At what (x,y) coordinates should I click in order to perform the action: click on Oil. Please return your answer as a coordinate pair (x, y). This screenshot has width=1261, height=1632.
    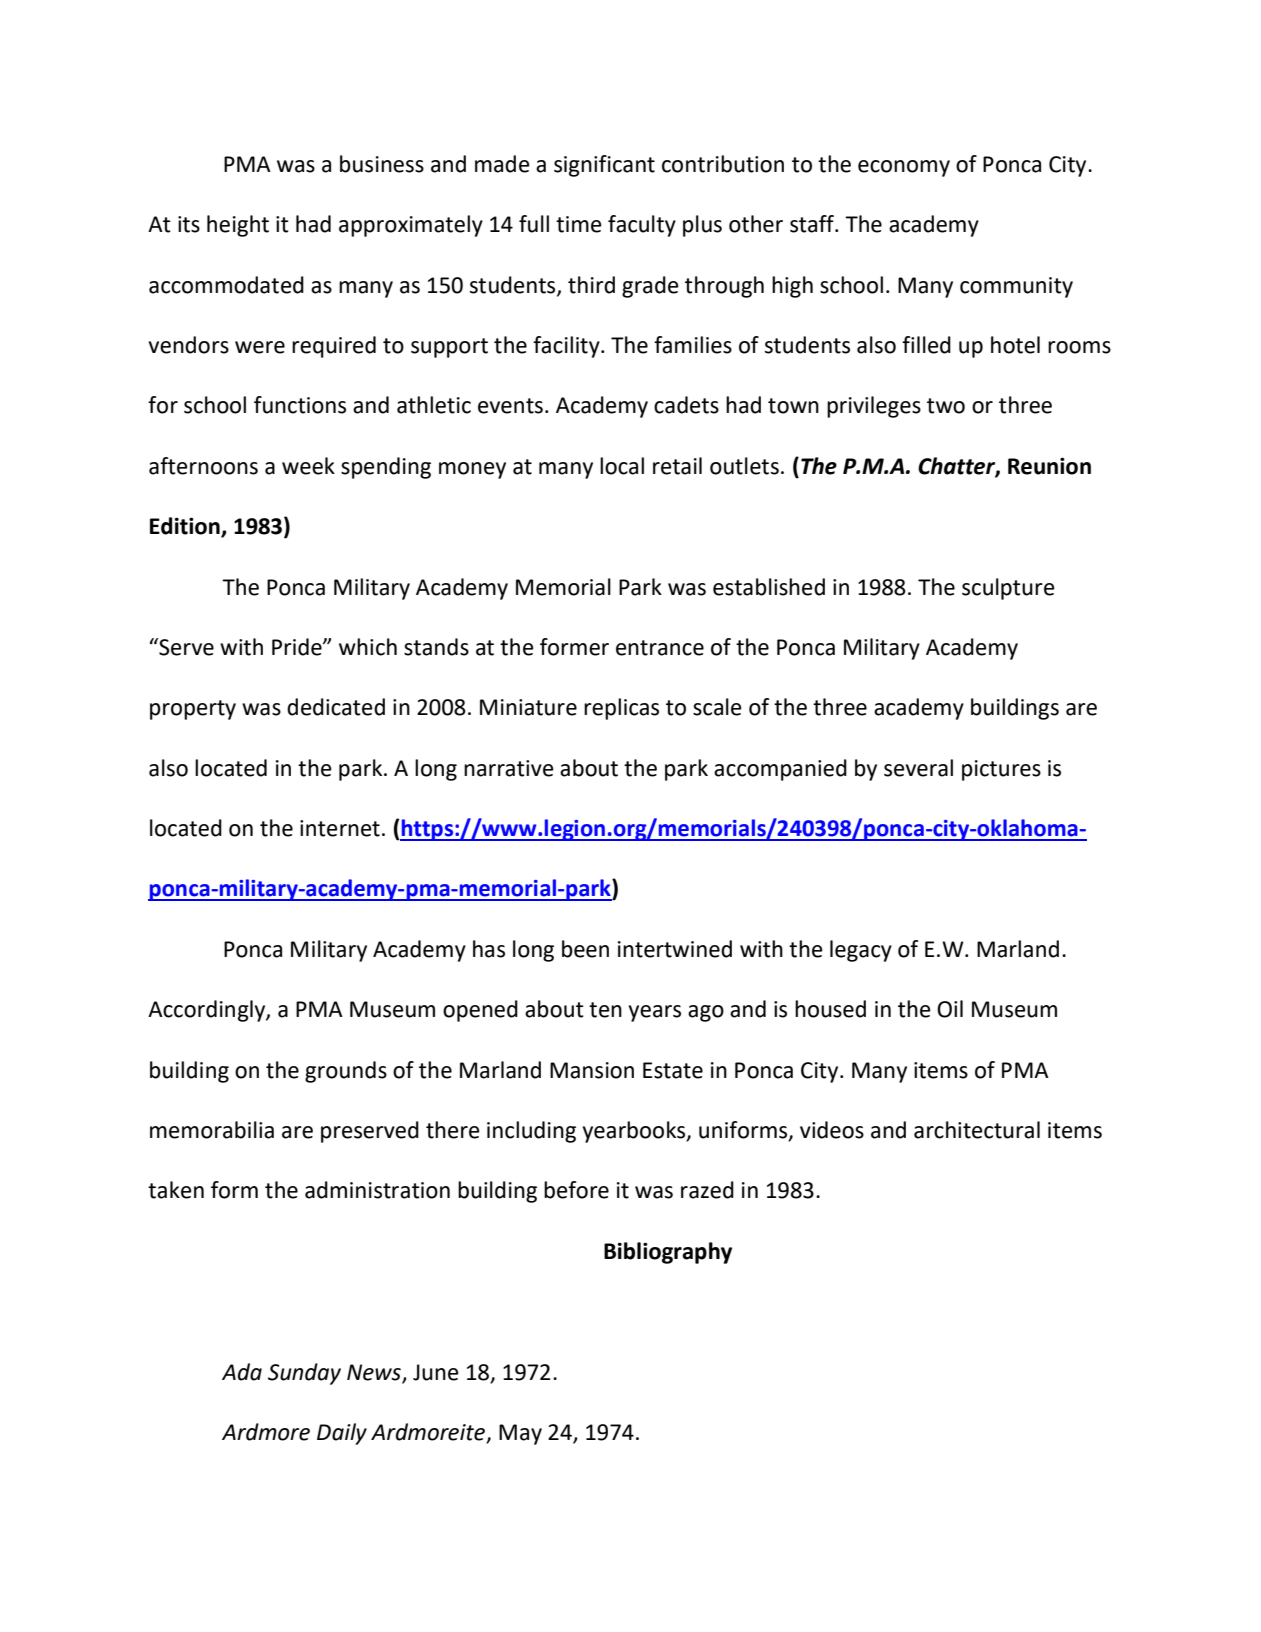
    Looking at the image, I should click on (950, 1009).
